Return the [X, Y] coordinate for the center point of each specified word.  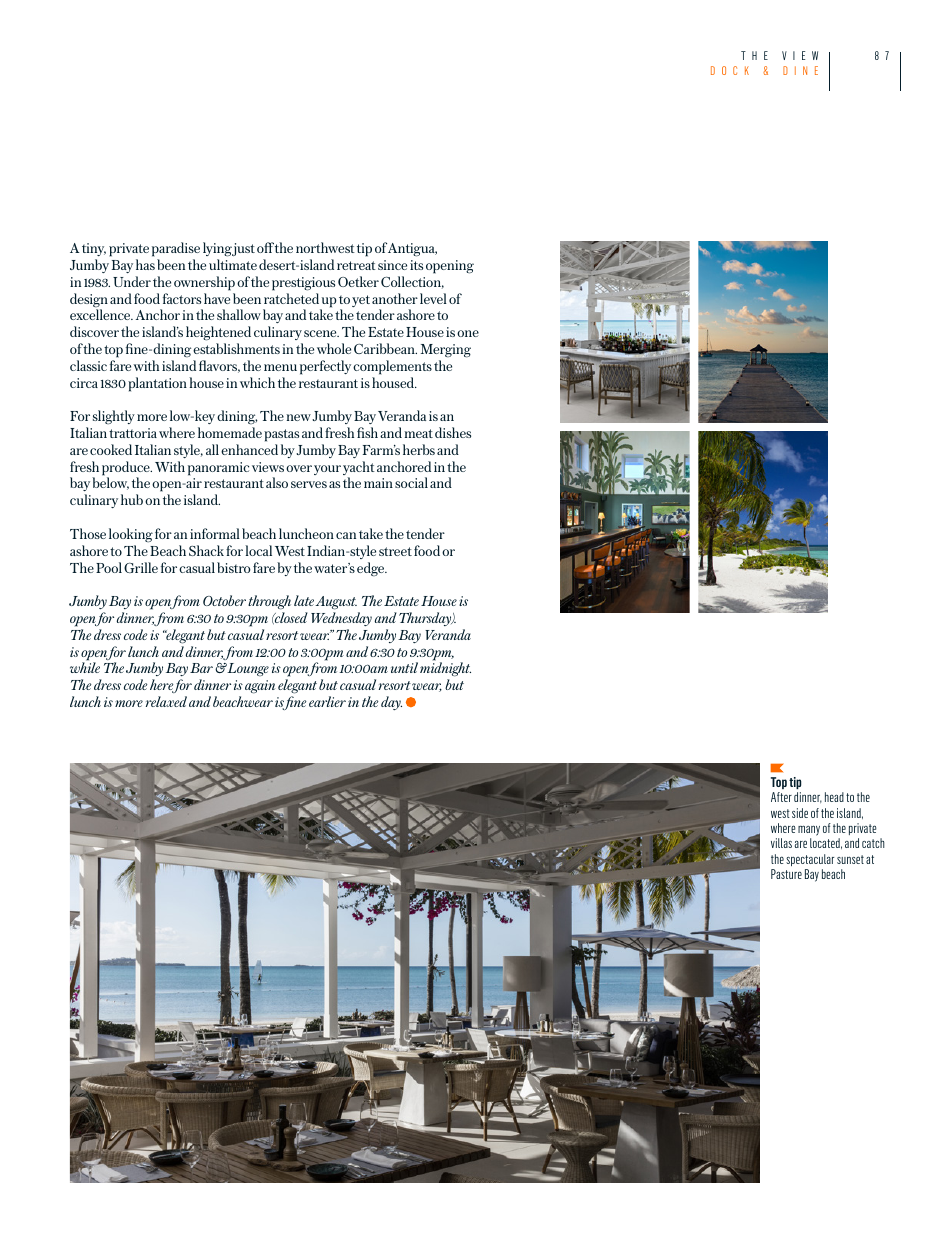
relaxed [166, 701]
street [395, 551]
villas [781, 843]
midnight [445, 671]
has [145, 264]
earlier [327, 701]
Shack [206, 550]
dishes [453, 432]
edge [372, 569]
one [468, 333]
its [416, 265]
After [781, 797]
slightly [114, 417]
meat [418, 433]
